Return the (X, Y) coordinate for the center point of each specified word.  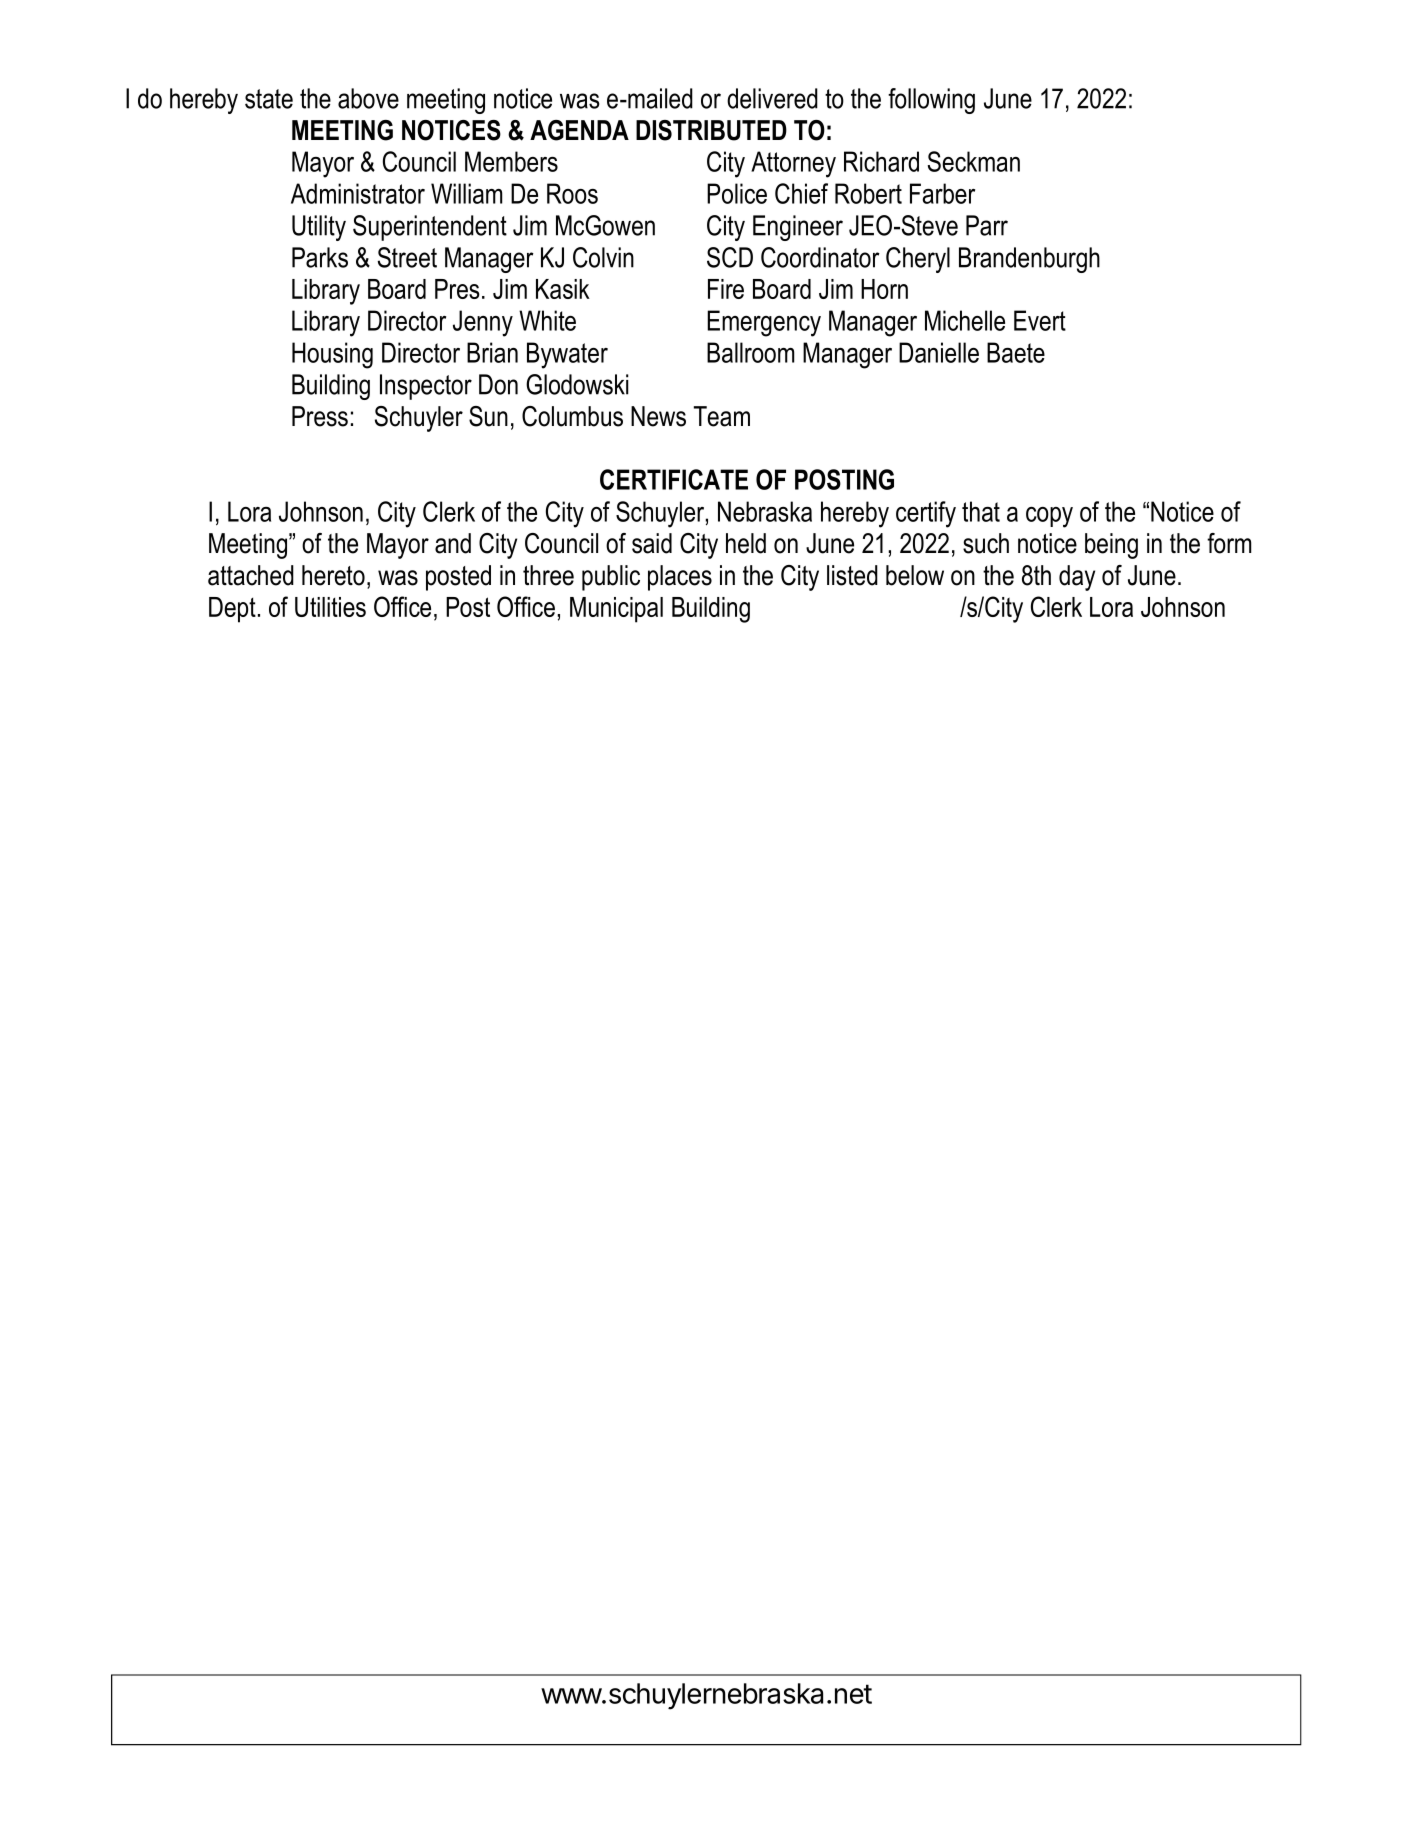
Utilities (330, 607)
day (1077, 578)
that (981, 511)
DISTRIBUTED (711, 130)
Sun (488, 416)
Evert (1040, 320)
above (368, 98)
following (931, 101)
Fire (726, 289)
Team (722, 416)
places (680, 578)
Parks (320, 257)
